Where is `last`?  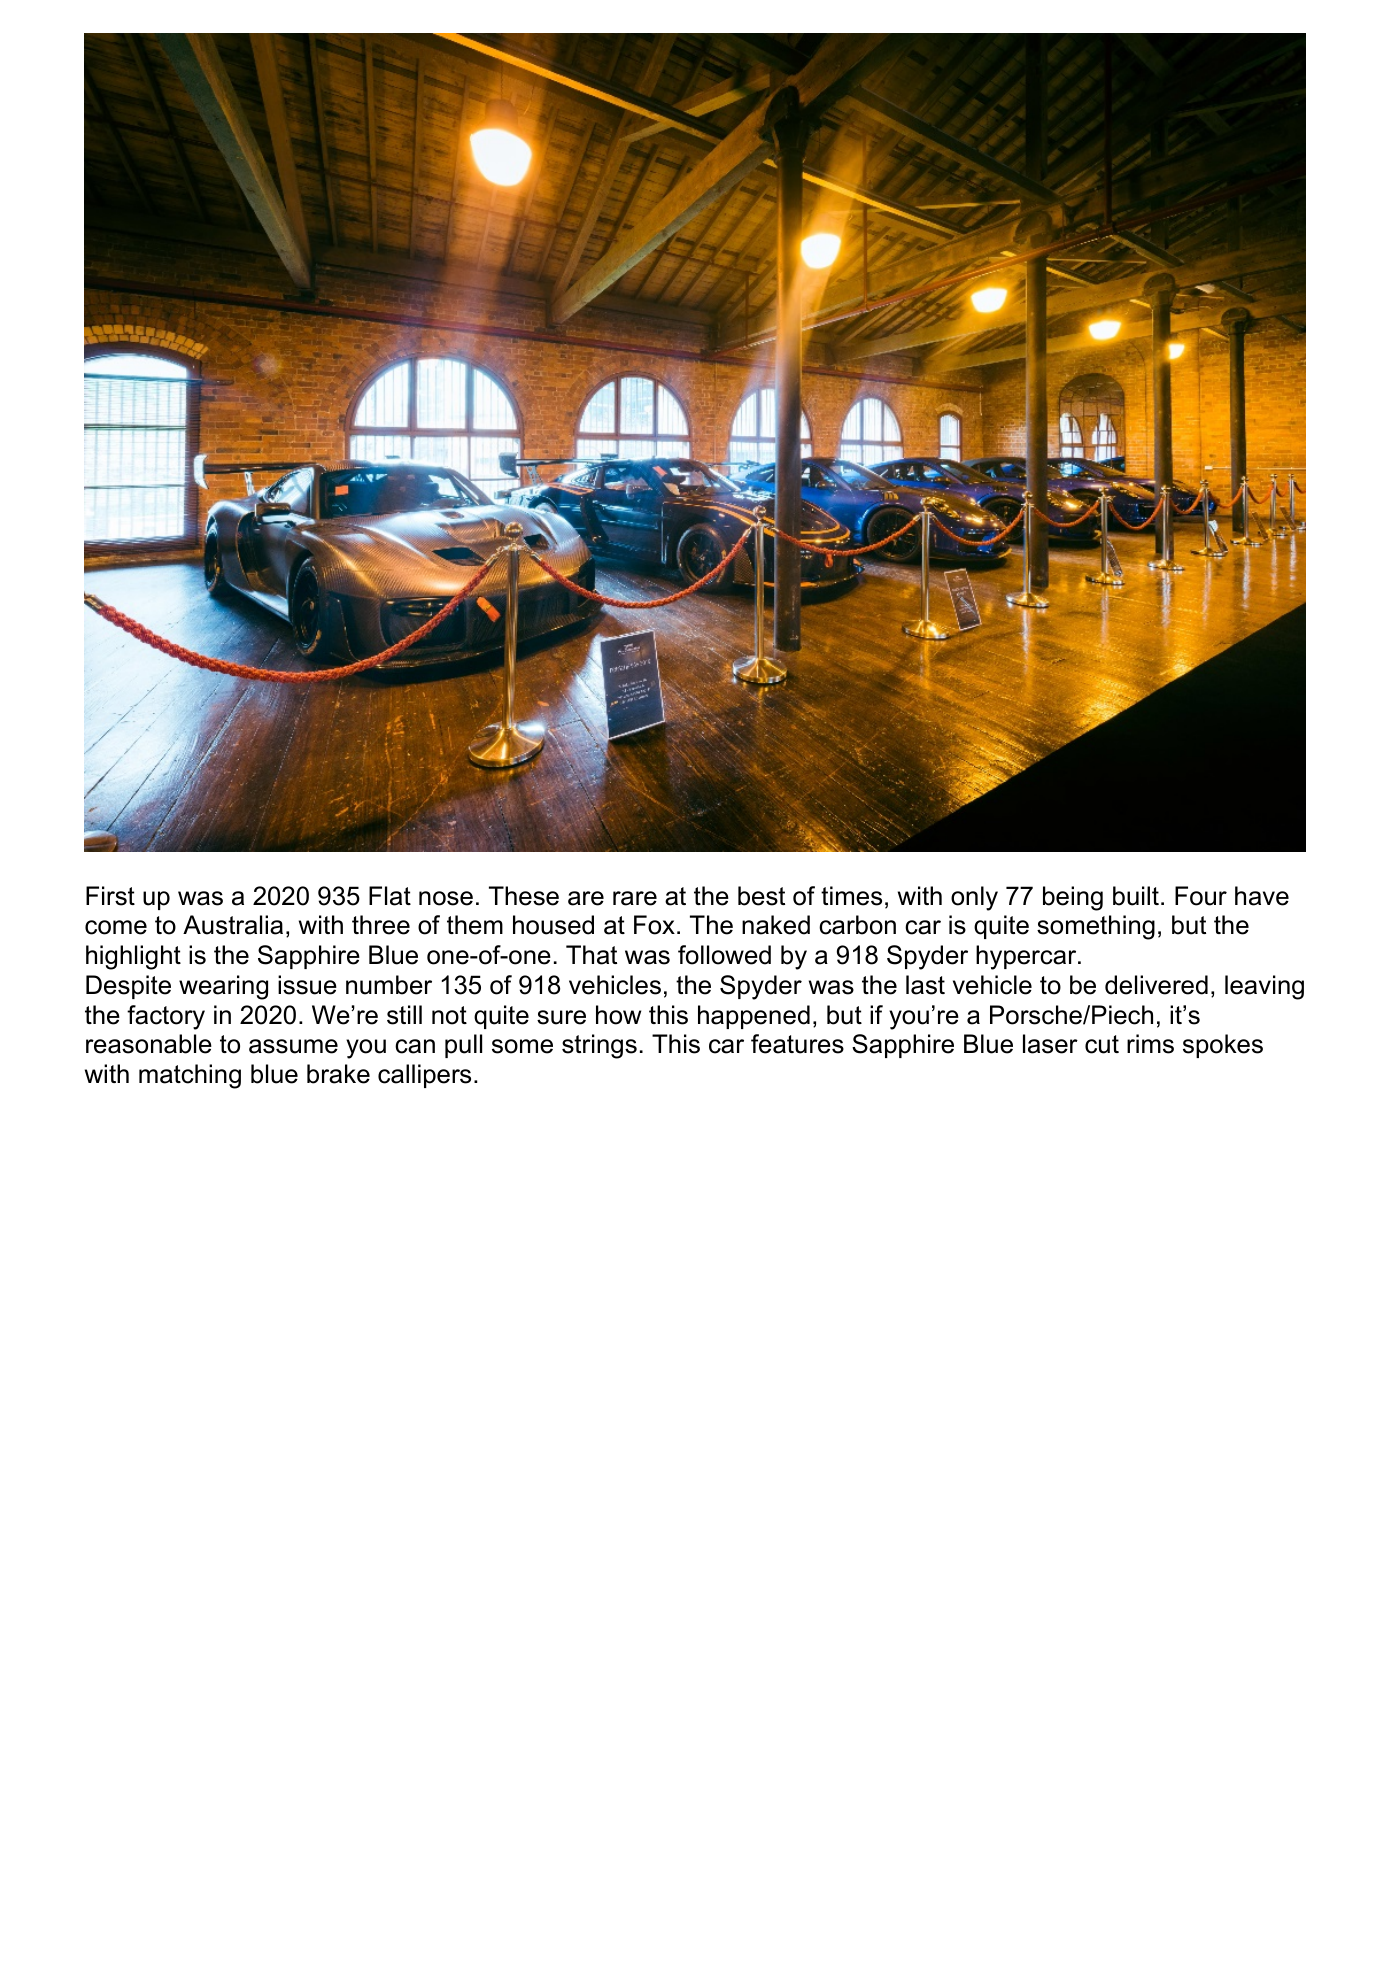 last is located at coordinates (925, 985).
